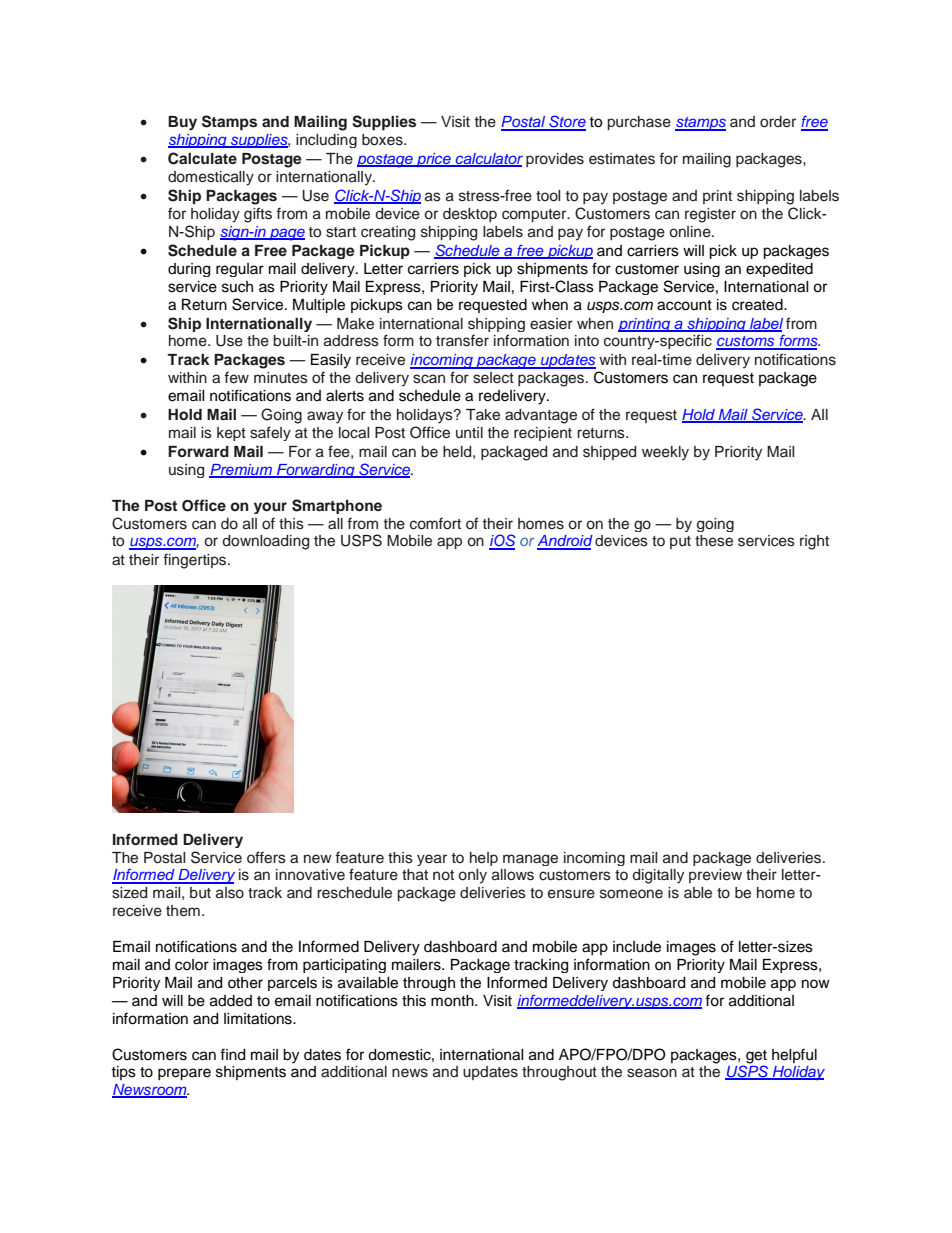 This screenshot has width=952, height=1233. Describe the element at coordinates (488, 160) in the screenshot. I see `calculator` at that location.
